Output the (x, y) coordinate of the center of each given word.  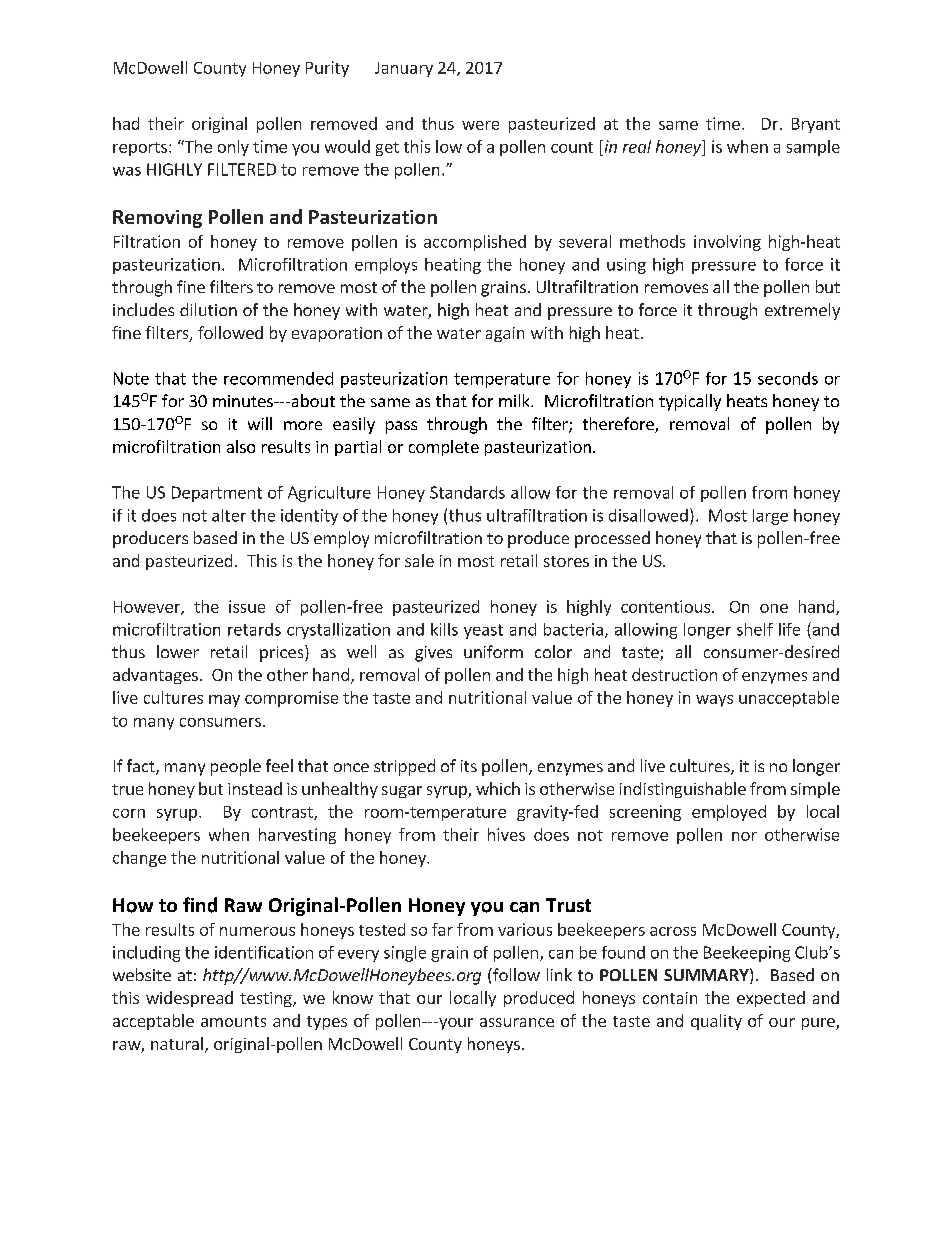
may (224, 701)
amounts (233, 1021)
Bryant (816, 125)
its (469, 766)
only (233, 148)
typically (690, 402)
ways (714, 701)
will (260, 423)
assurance (517, 1022)
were (480, 125)
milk (515, 400)
